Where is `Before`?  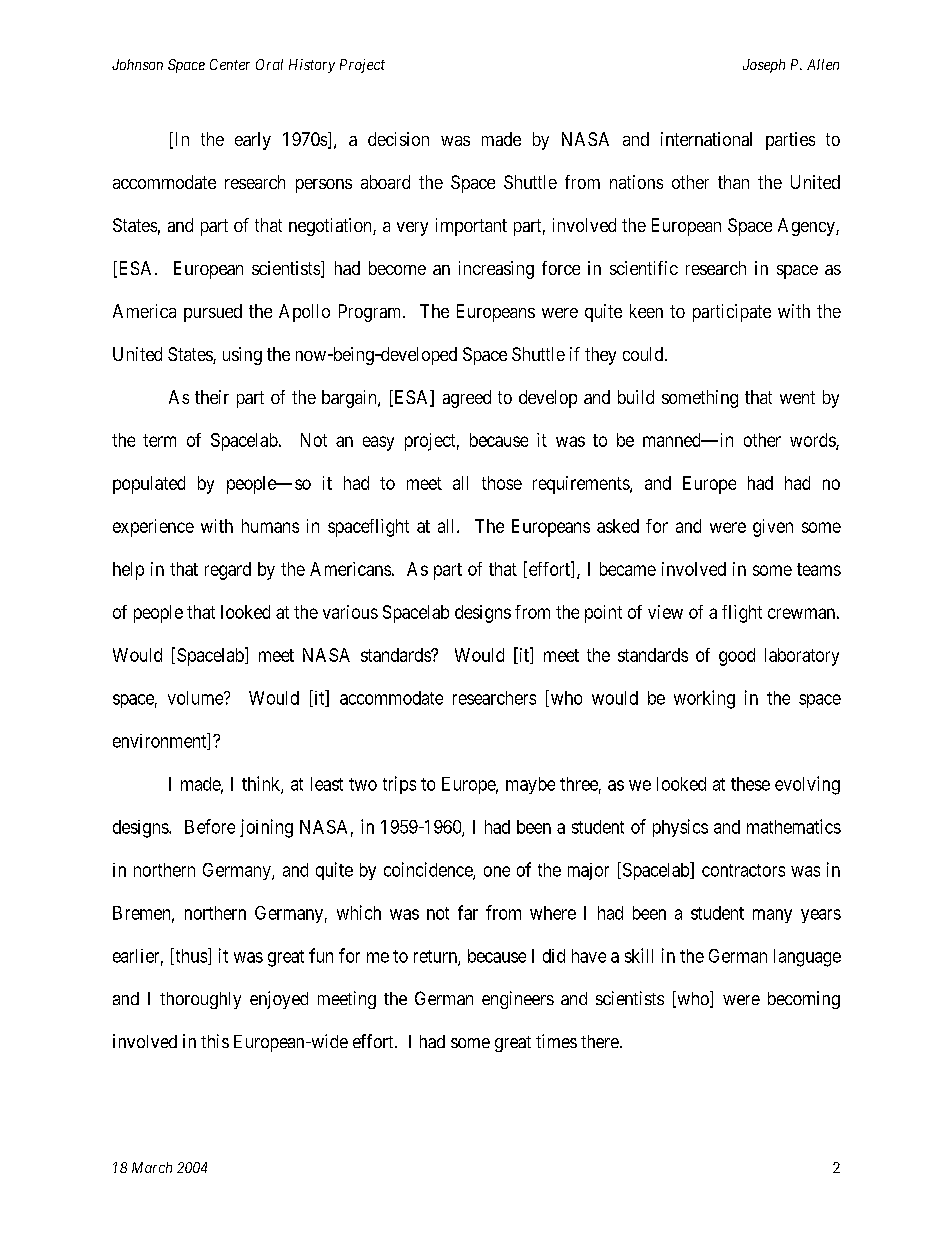
Before is located at coordinates (210, 826).
